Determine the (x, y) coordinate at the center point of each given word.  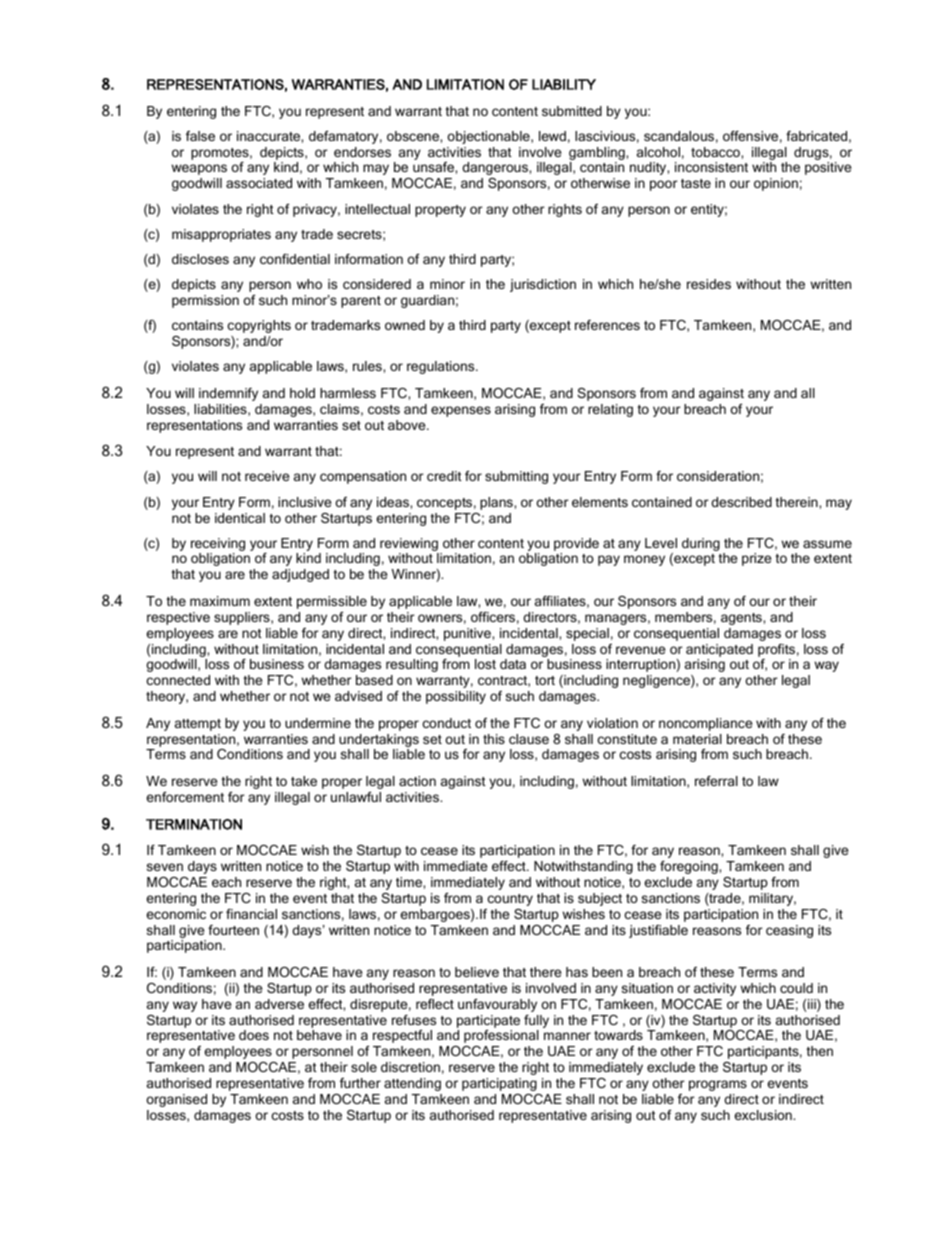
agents (742, 619)
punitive (468, 634)
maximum (220, 601)
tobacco (716, 152)
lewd (552, 136)
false (200, 136)
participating (499, 1084)
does (254, 1035)
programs (718, 1085)
